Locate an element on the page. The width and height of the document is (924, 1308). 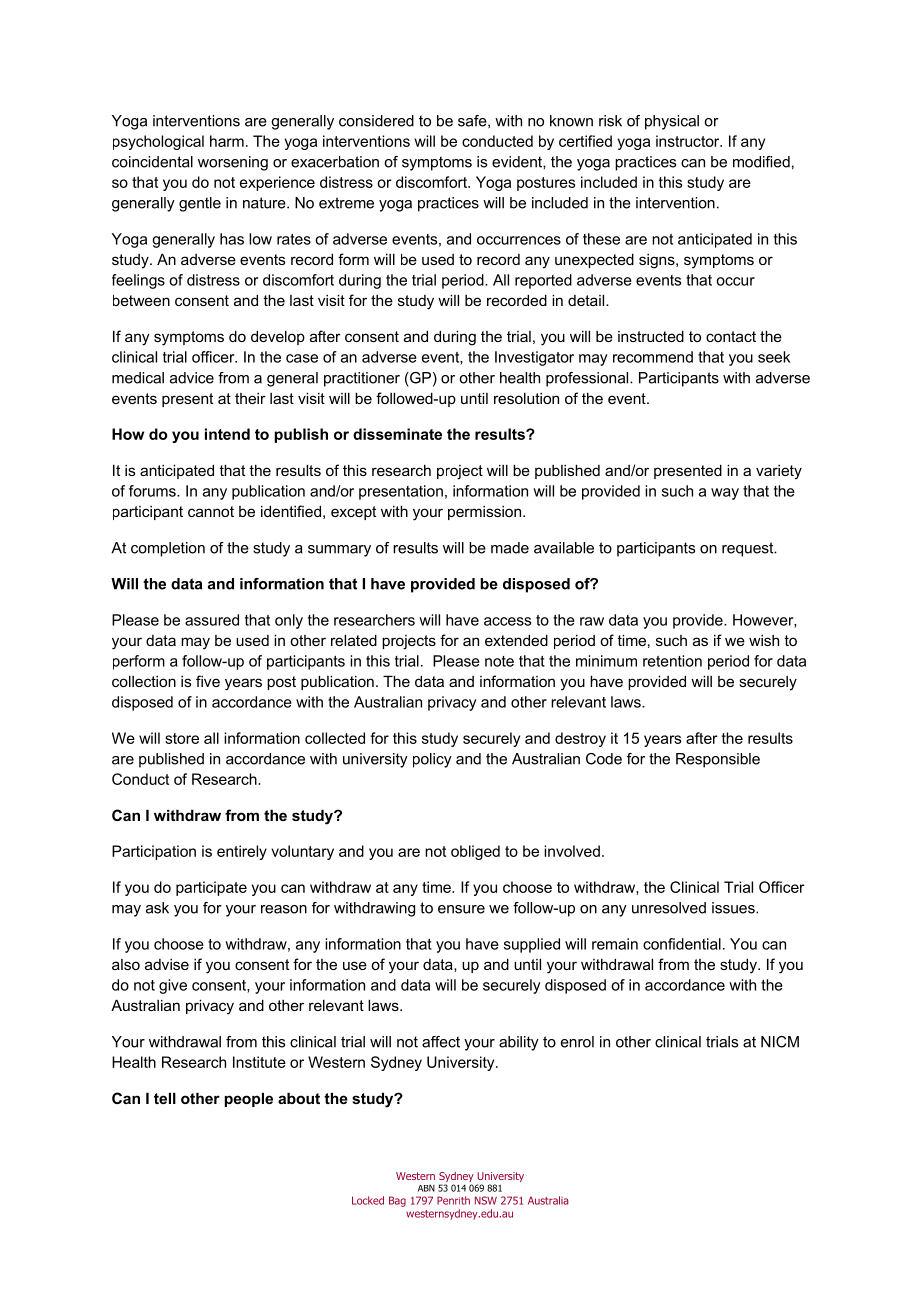
retention is located at coordinates (672, 661).
